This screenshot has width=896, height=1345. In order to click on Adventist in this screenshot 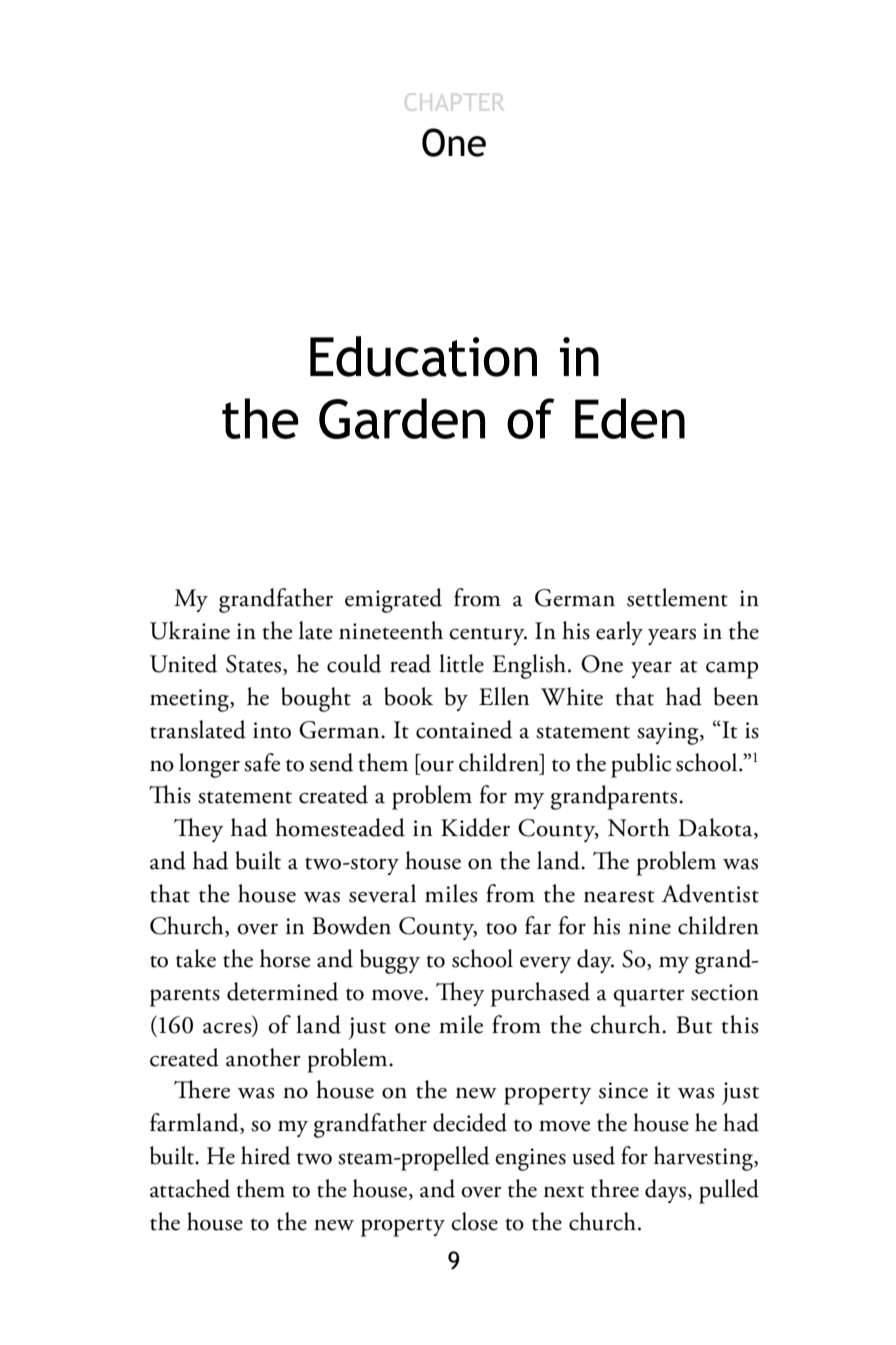, I will do `click(710, 893)`.
